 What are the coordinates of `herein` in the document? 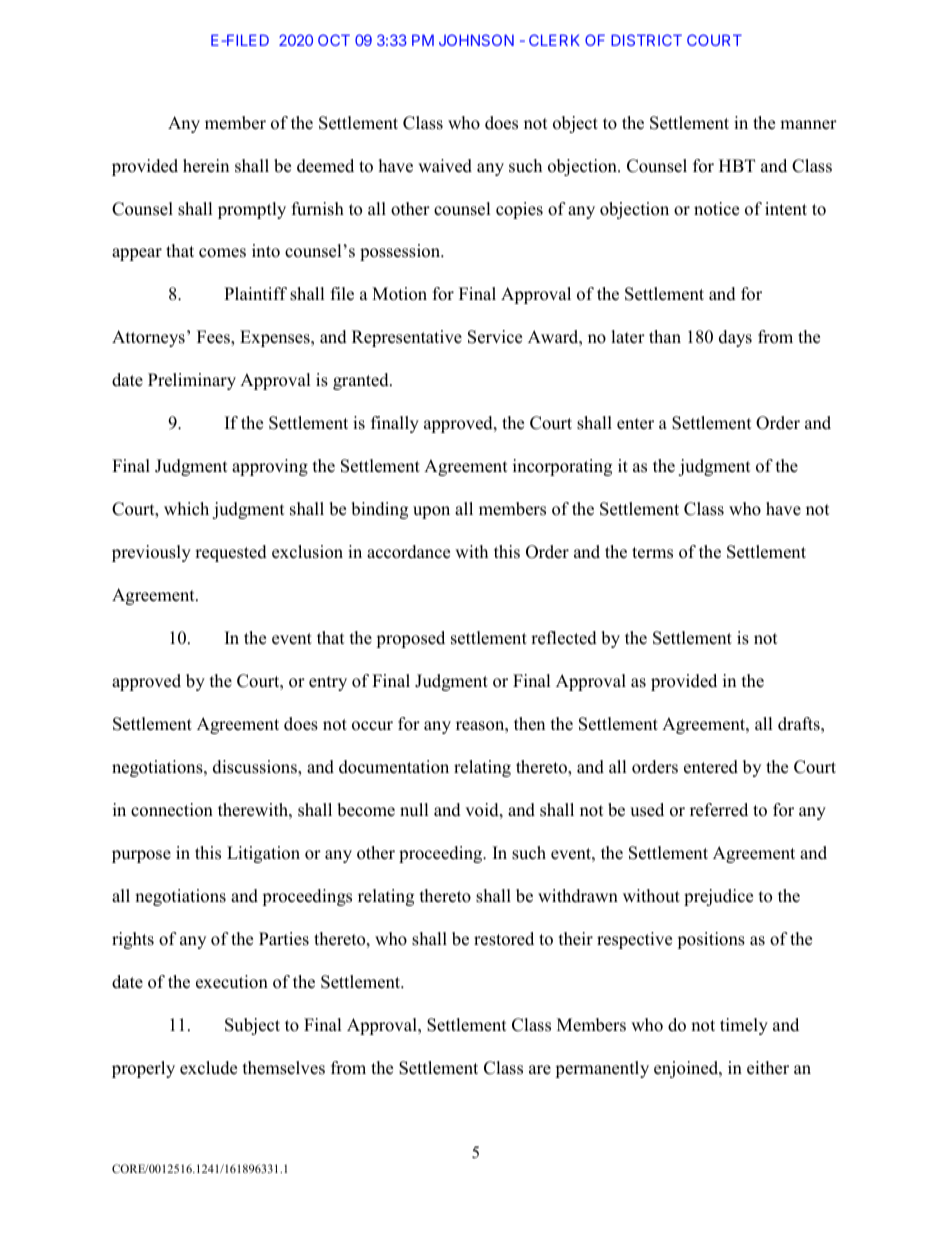 It's located at (206, 166).
